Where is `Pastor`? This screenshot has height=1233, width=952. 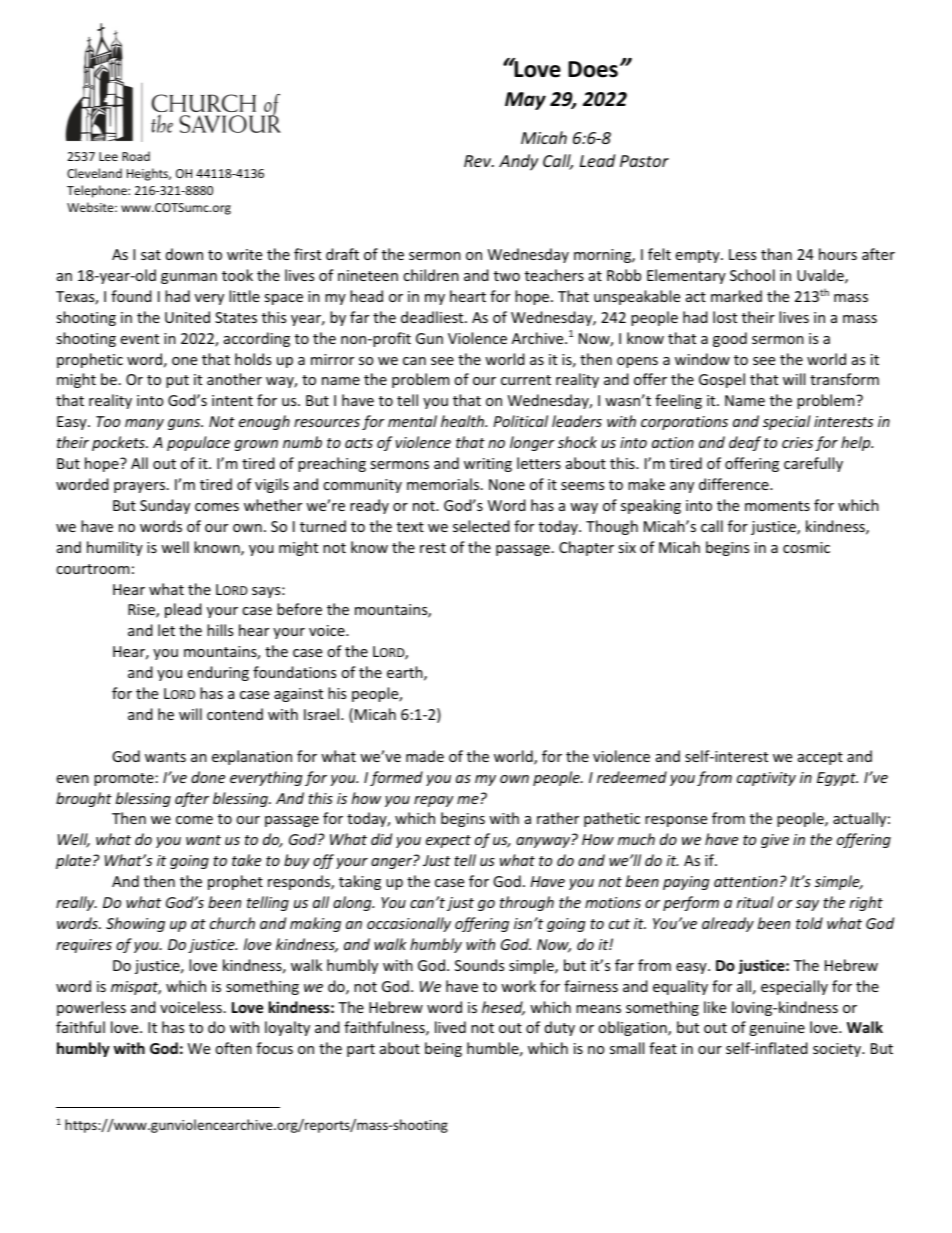 Pastor is located at coordinates (644, 161).
